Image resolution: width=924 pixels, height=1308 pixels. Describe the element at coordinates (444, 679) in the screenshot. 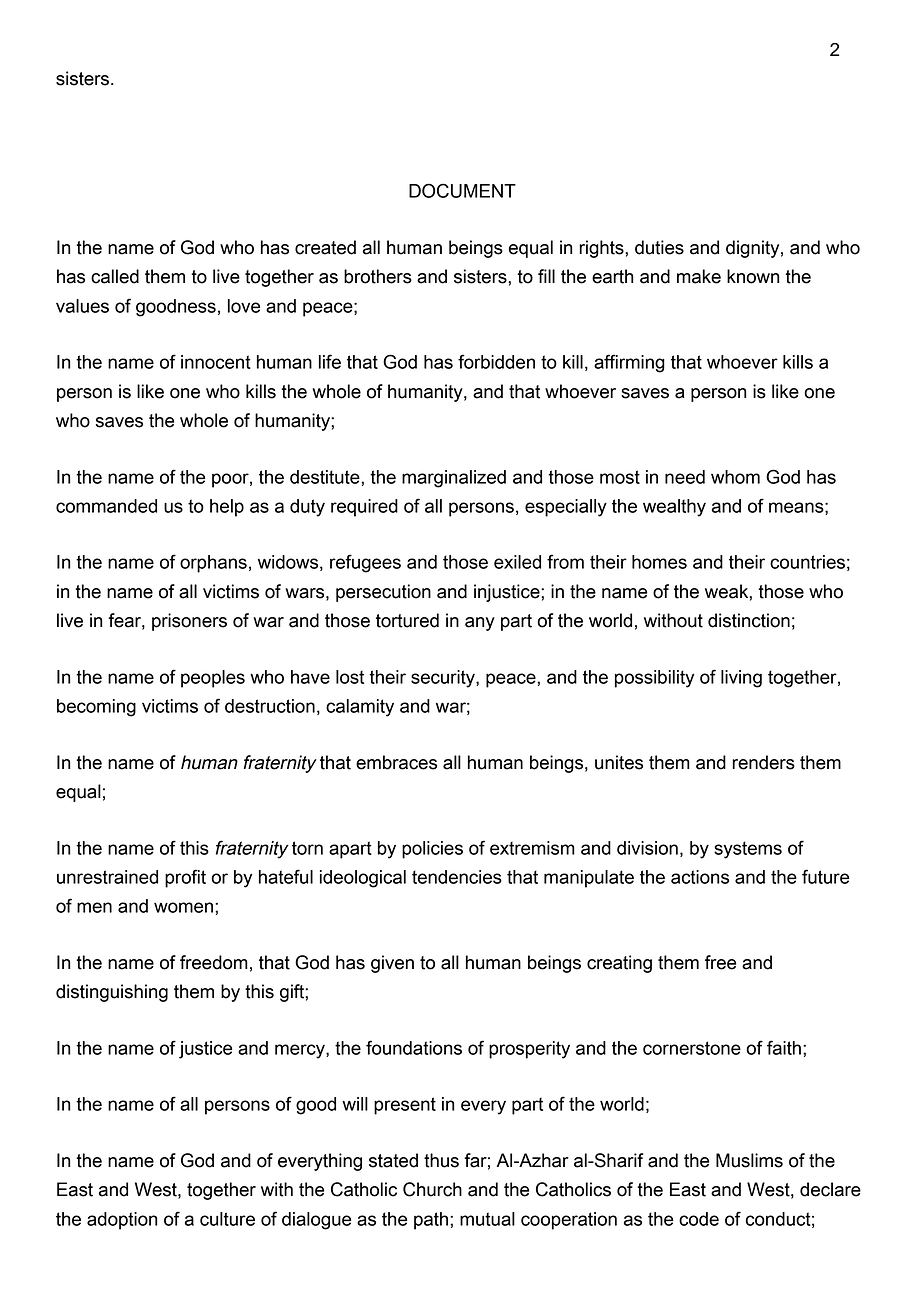

I see `security` at that location.
